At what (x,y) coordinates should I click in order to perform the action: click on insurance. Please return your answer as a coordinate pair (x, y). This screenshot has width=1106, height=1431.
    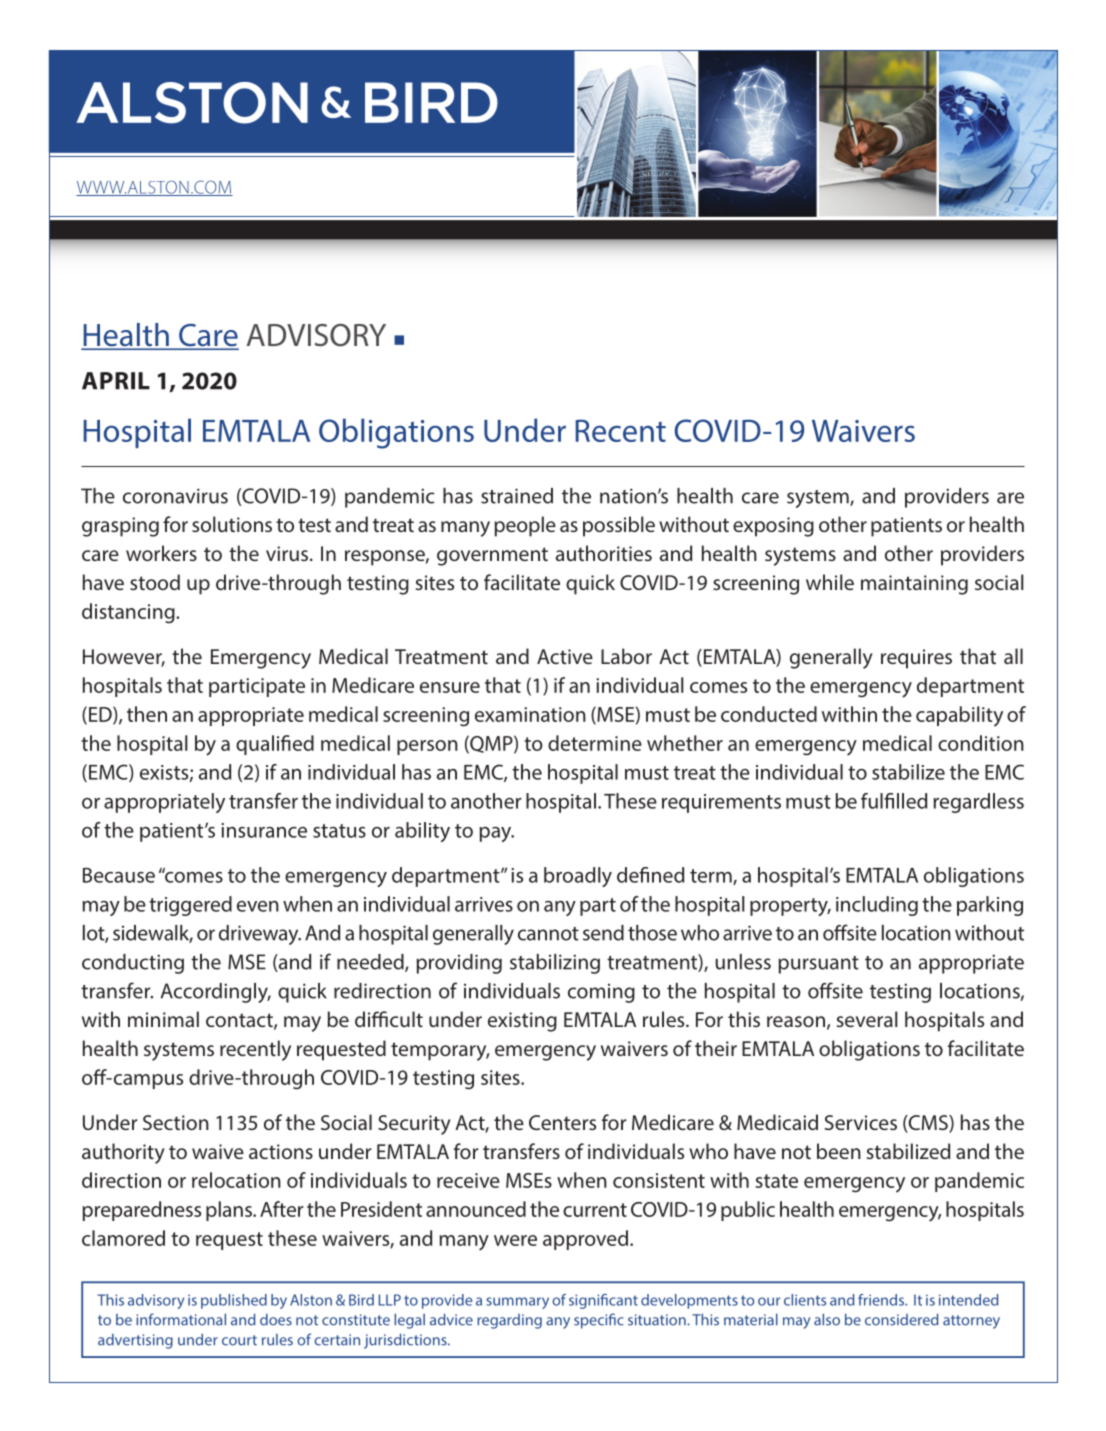
    Looking at the image, I should click on (264, 830).
